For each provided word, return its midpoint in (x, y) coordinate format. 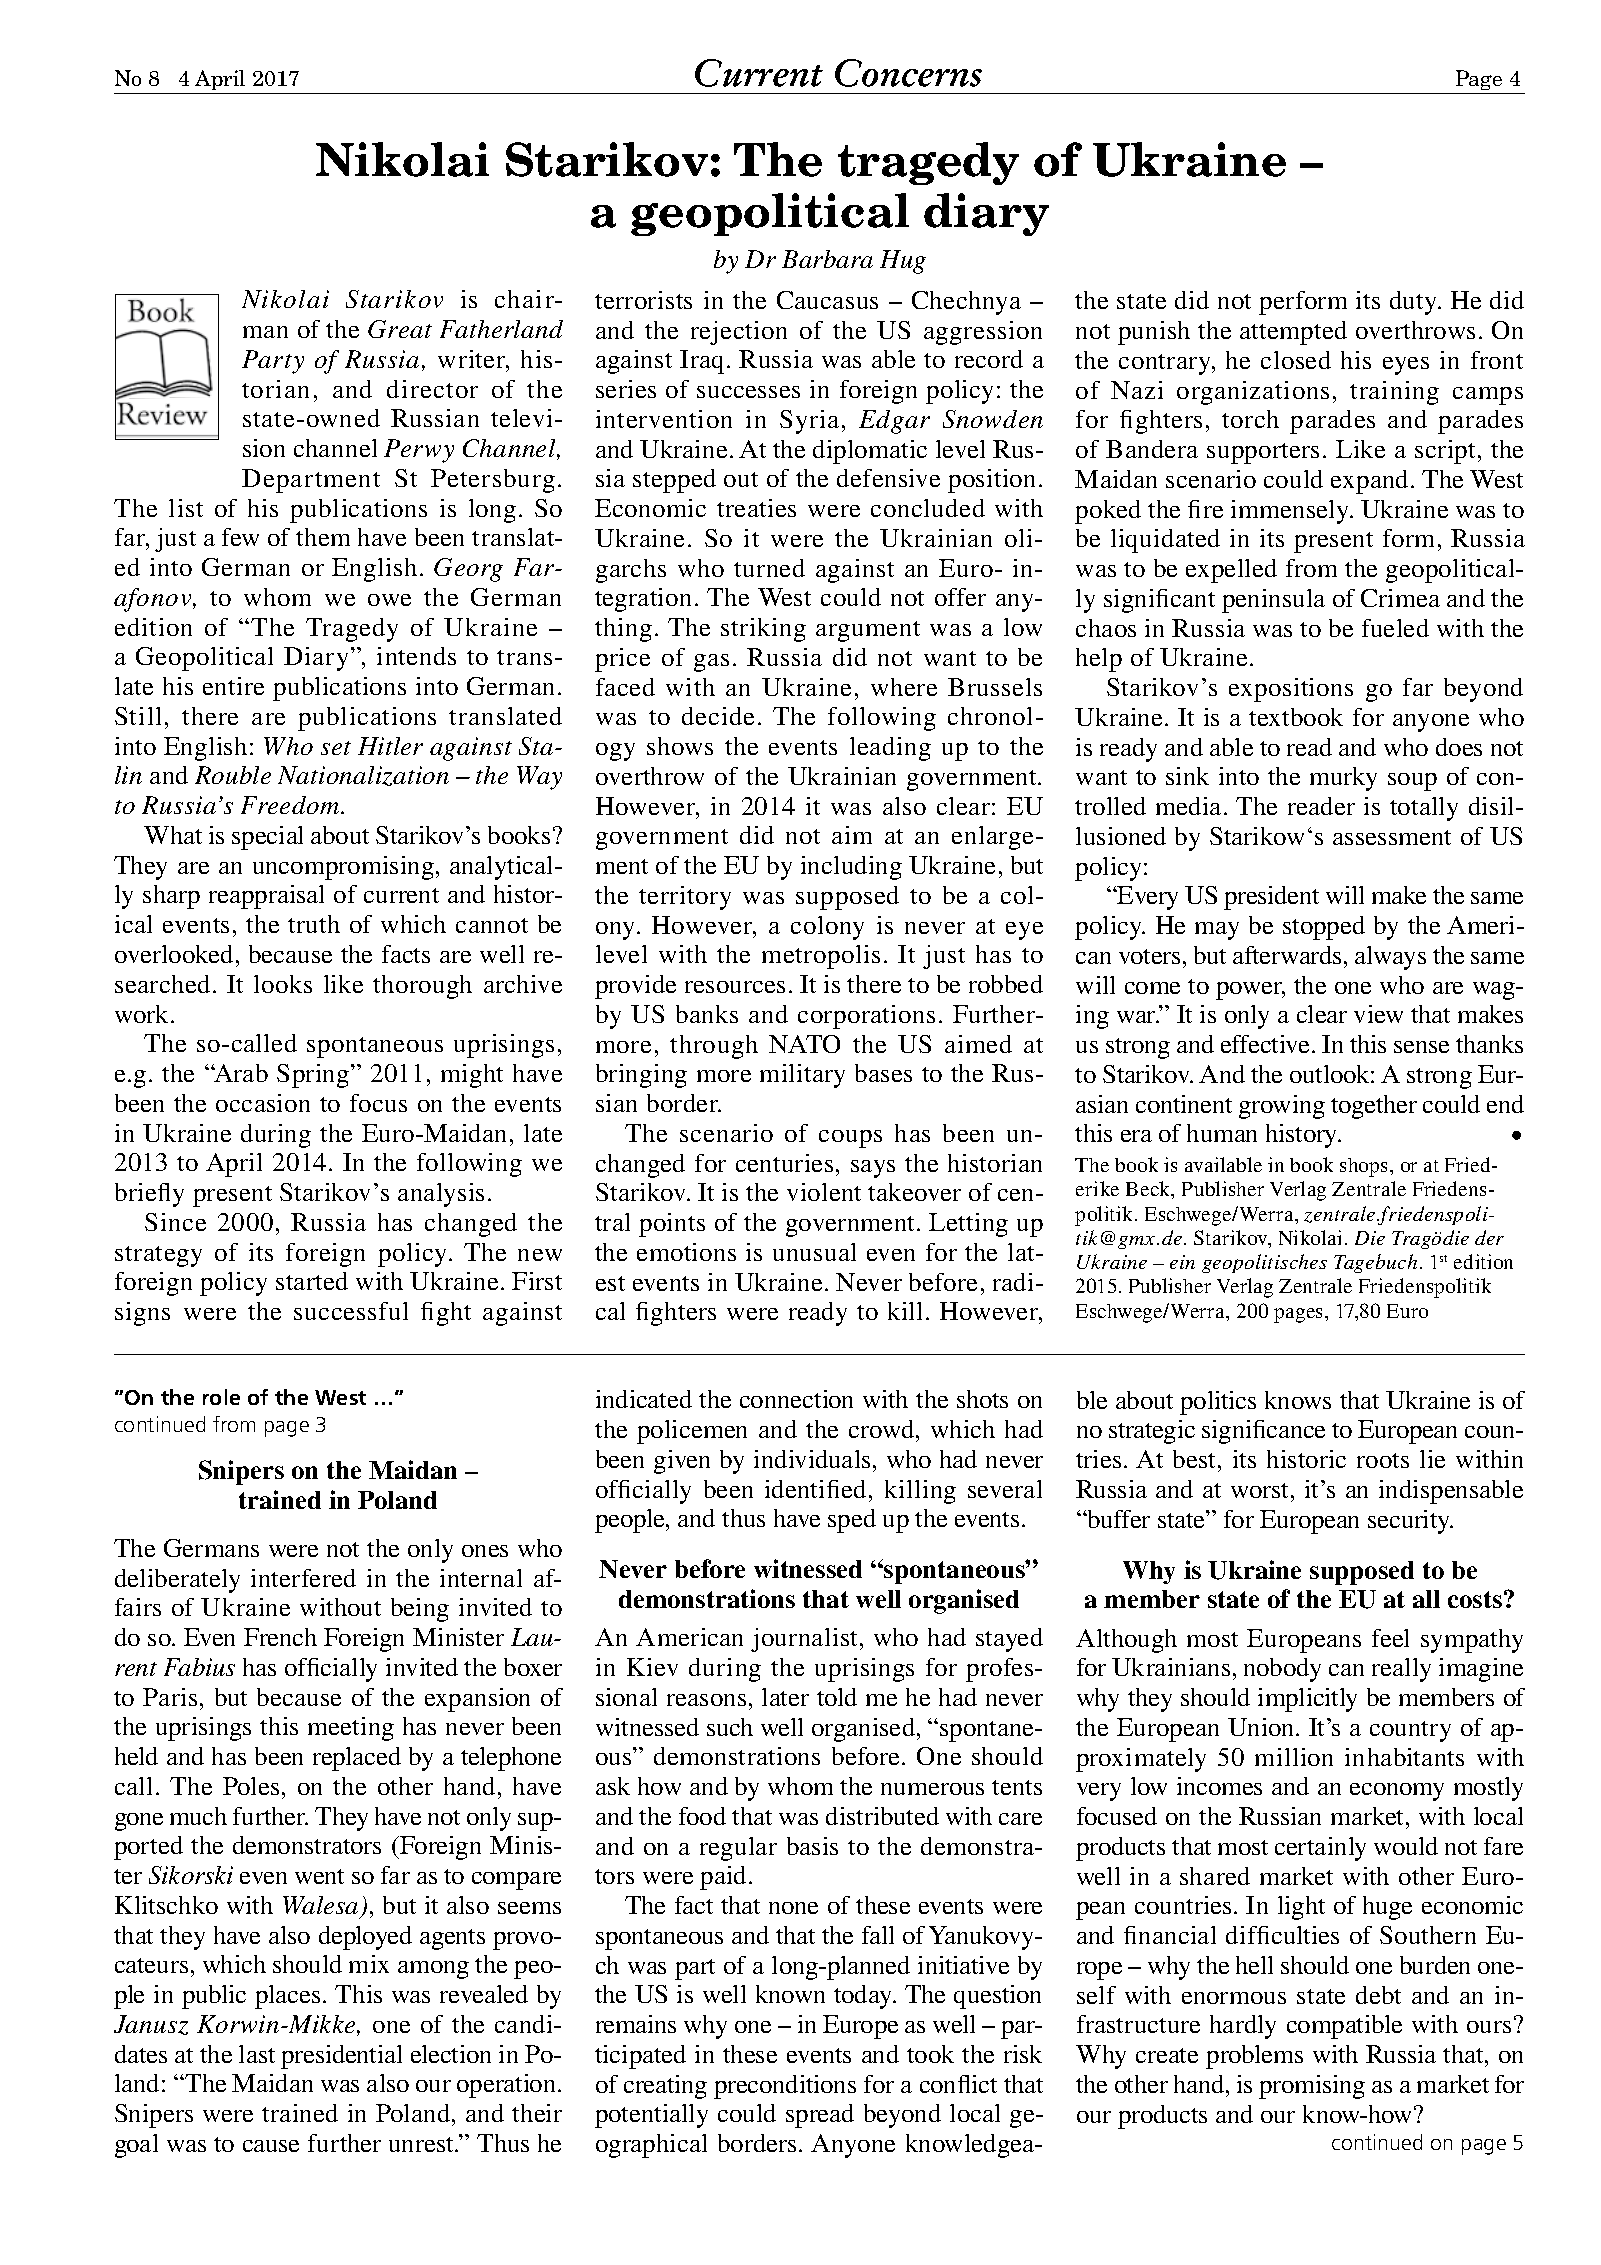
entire (233, 686)
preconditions (785, 2087)
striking (763, 630)
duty (1415, 303)
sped (852, 1521)
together (1374, 1107)
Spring (314, 1076)
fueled (1395, 628)
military (802, 1076)
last (257, 2054)
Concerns (908, 73)
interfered (303, 1578)
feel (1390, 1638)
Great (400, 329)
